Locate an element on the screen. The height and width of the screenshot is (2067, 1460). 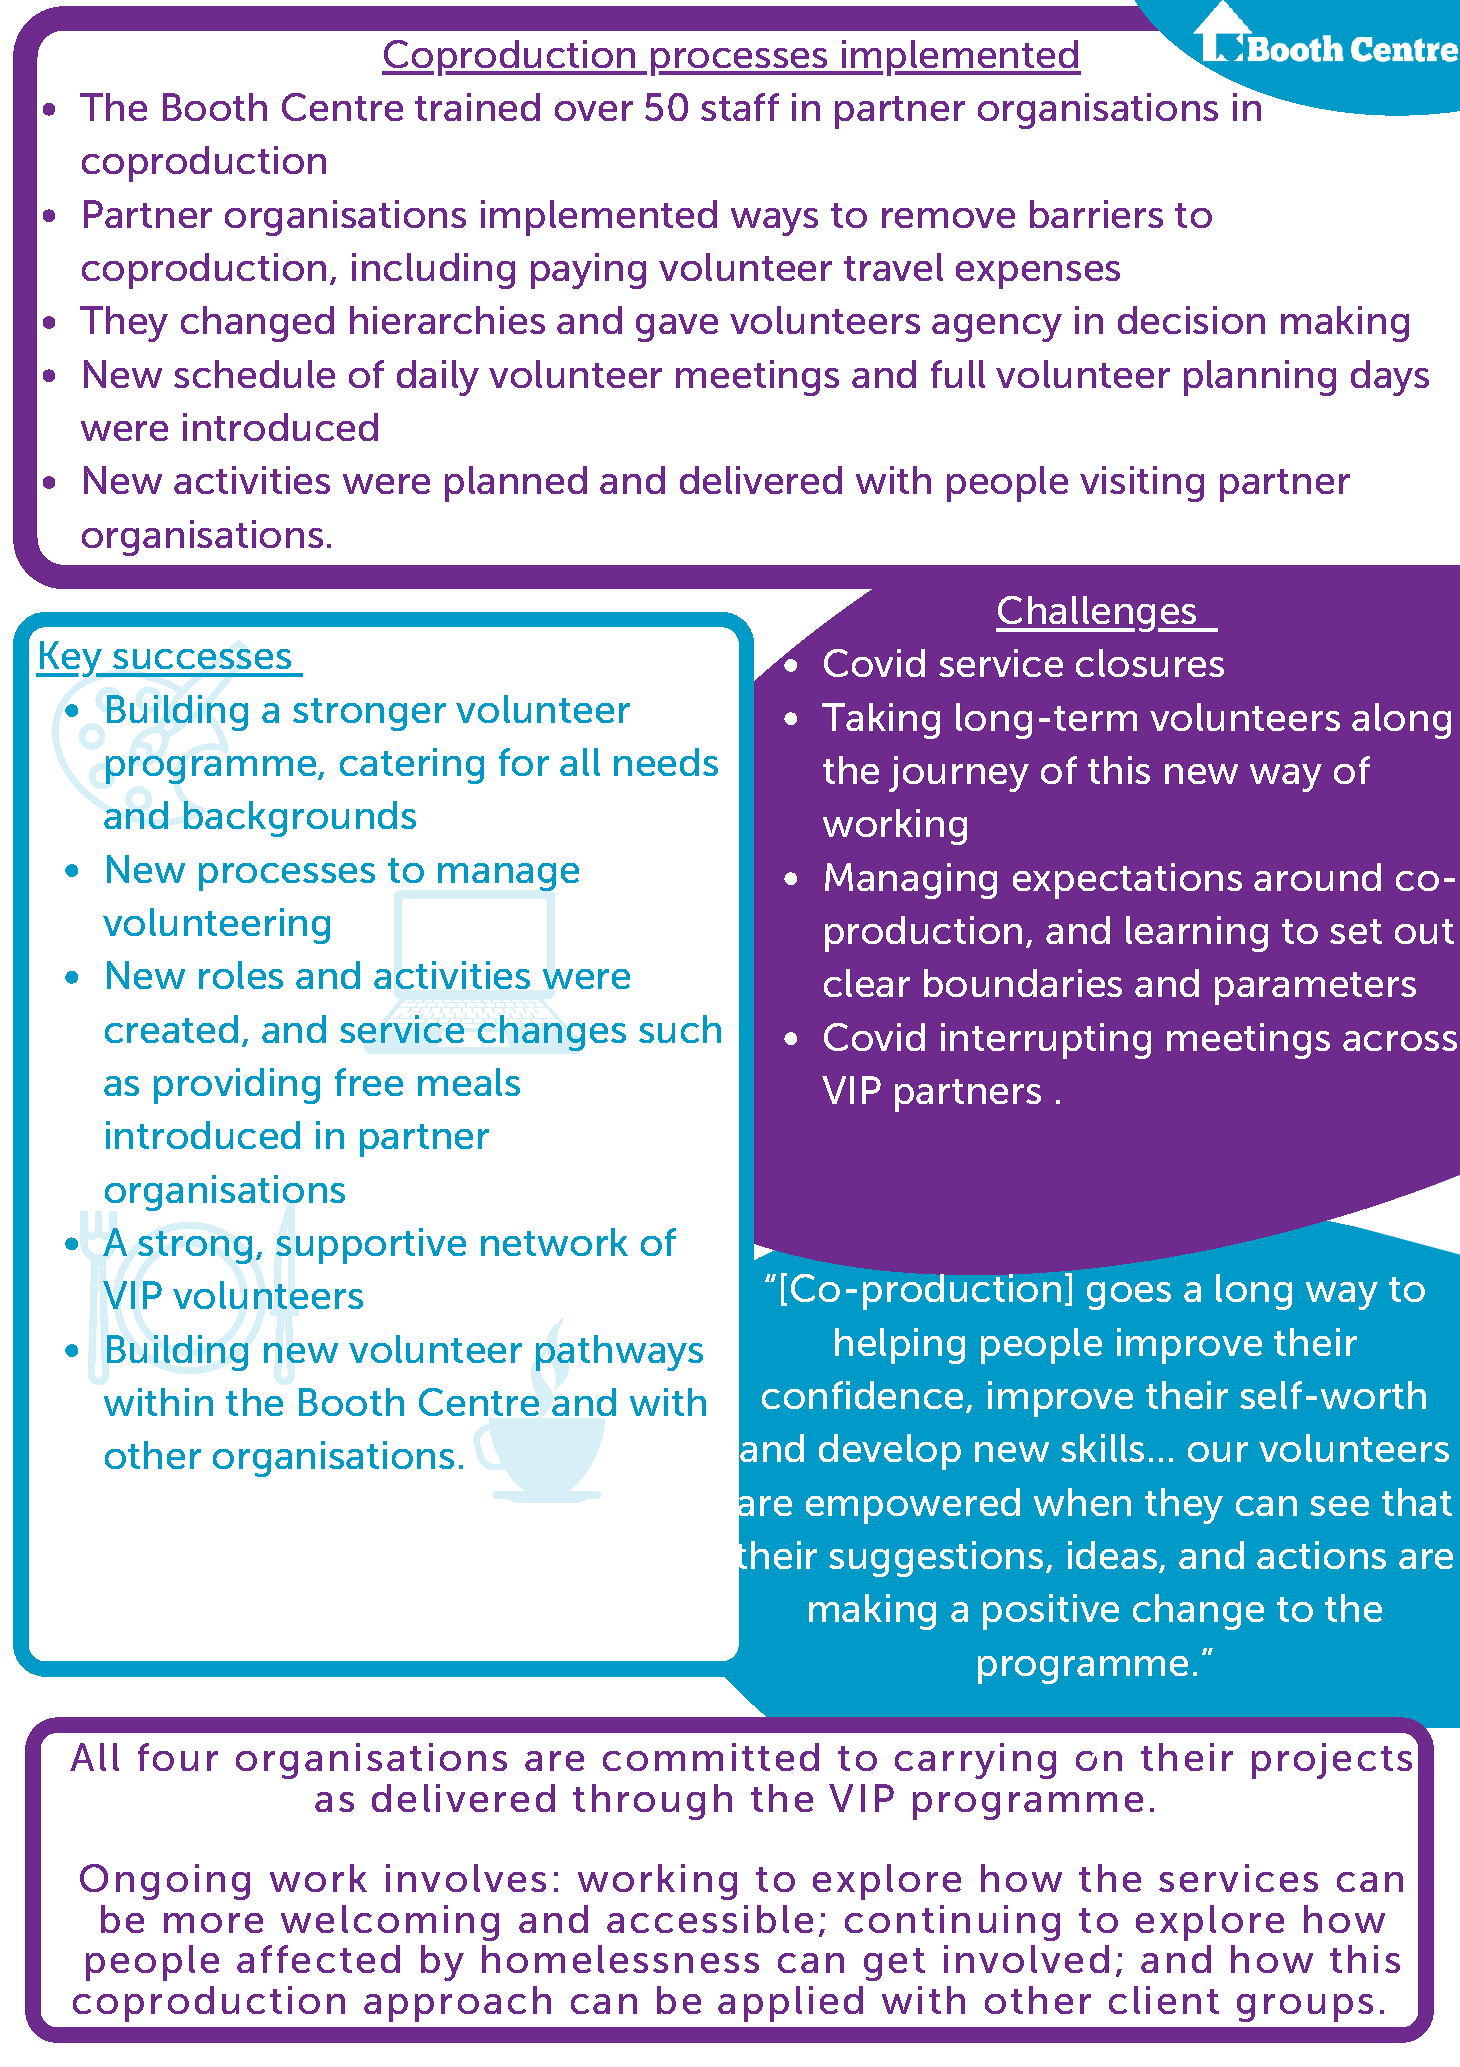
parameters is located at coordinates (1315, 988).
